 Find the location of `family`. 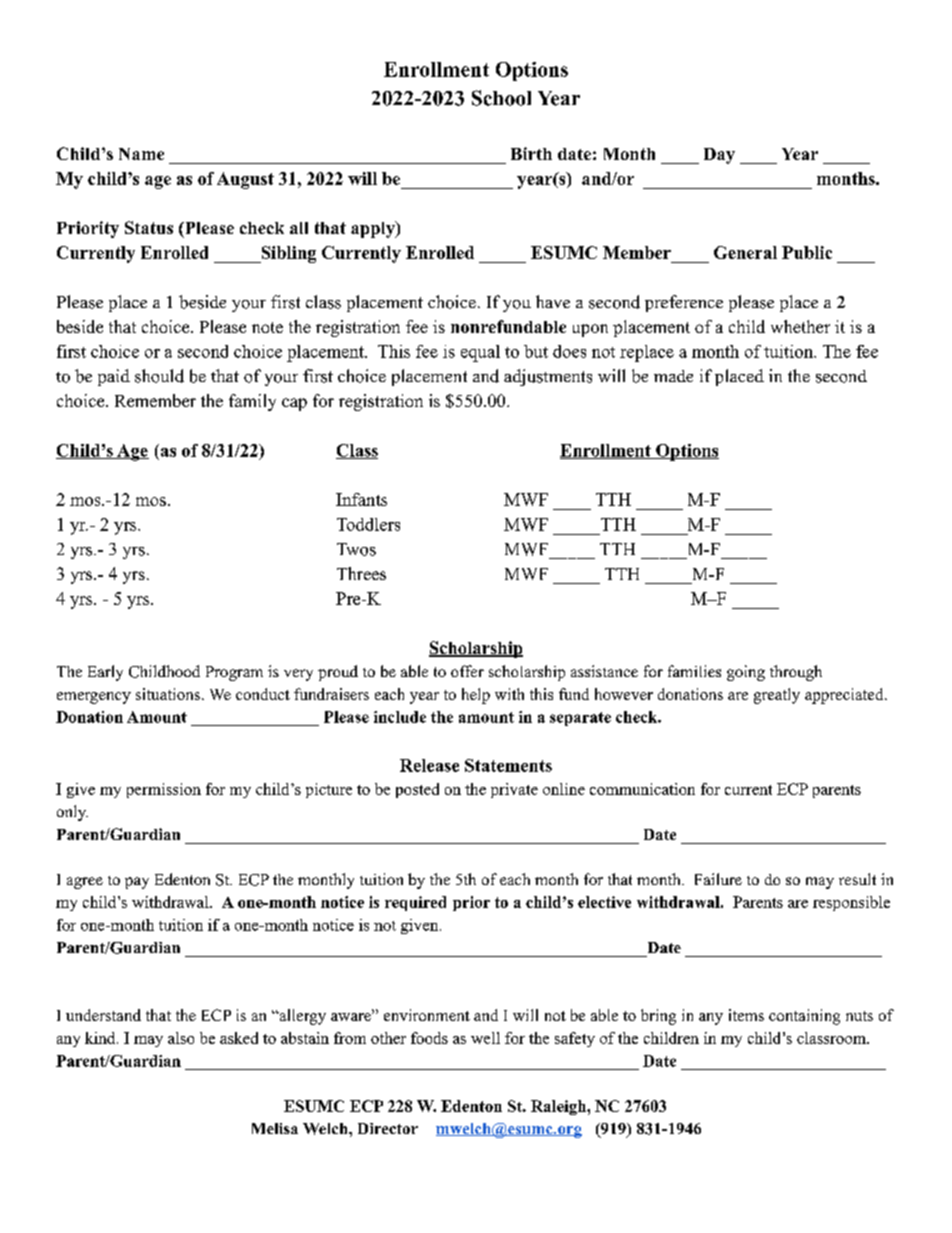

family is located at coordinates (252, 402).
